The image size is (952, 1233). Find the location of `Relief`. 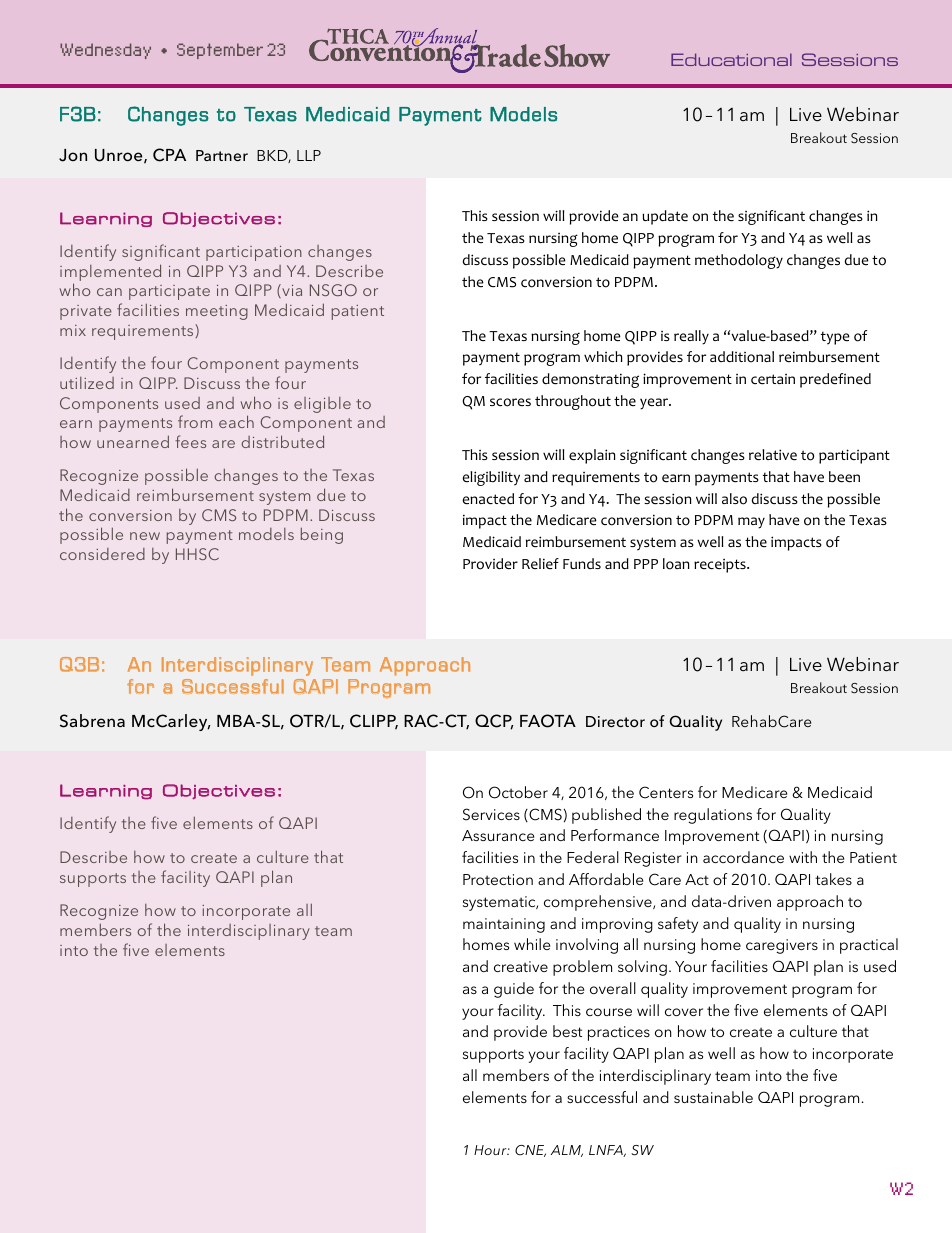

Relief is located at coordinates (540, 563).
